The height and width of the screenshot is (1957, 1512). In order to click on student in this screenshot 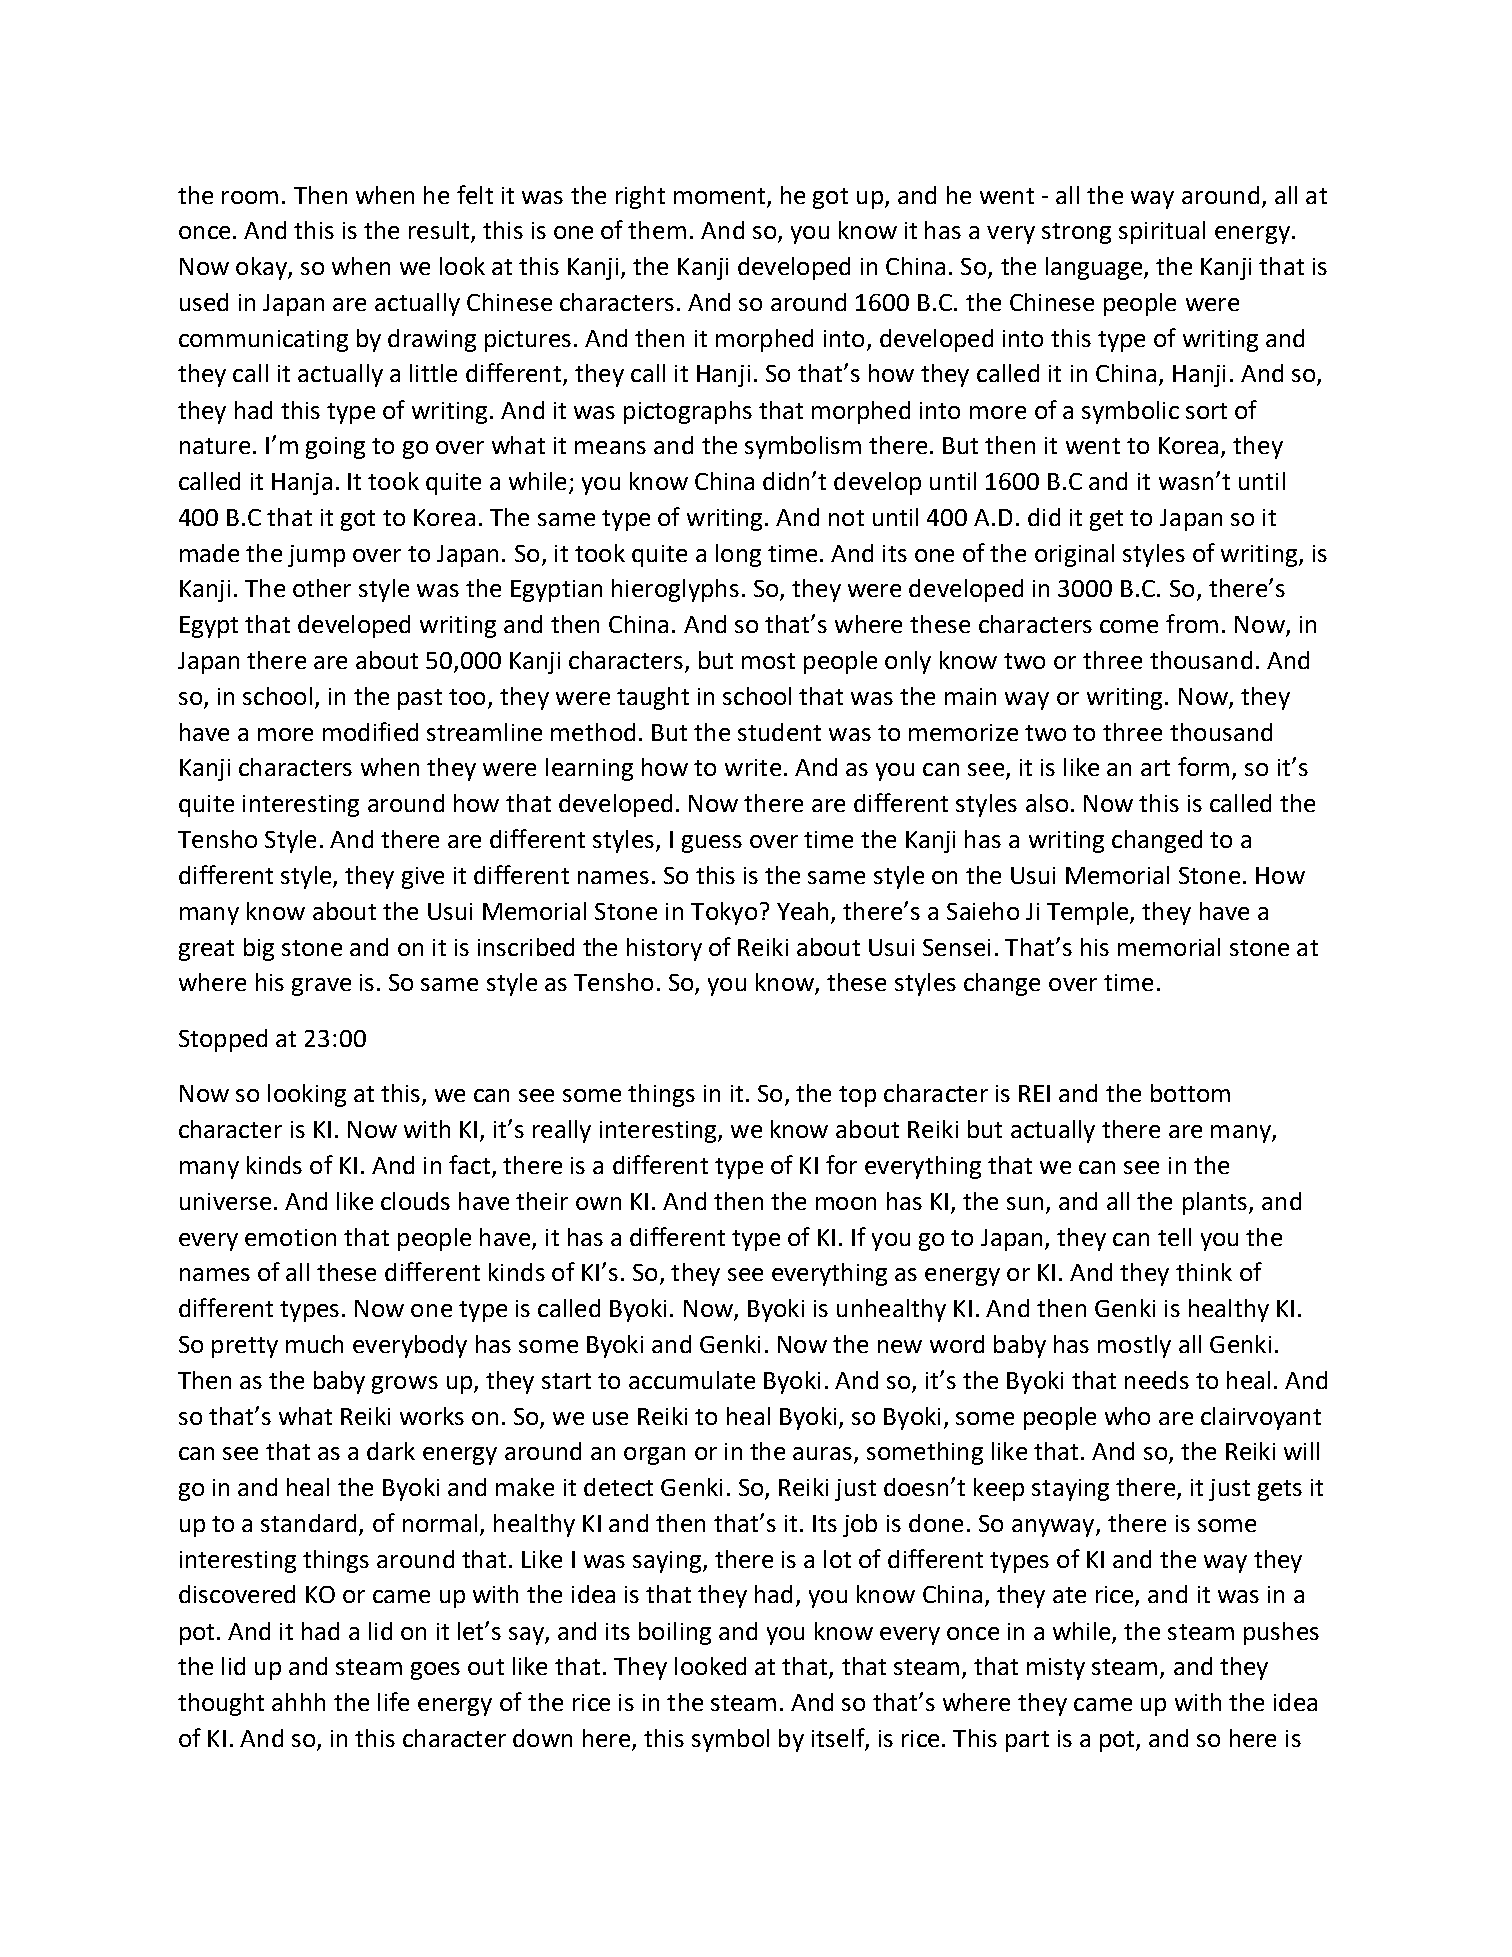, I will do `click(779, 732)`.
